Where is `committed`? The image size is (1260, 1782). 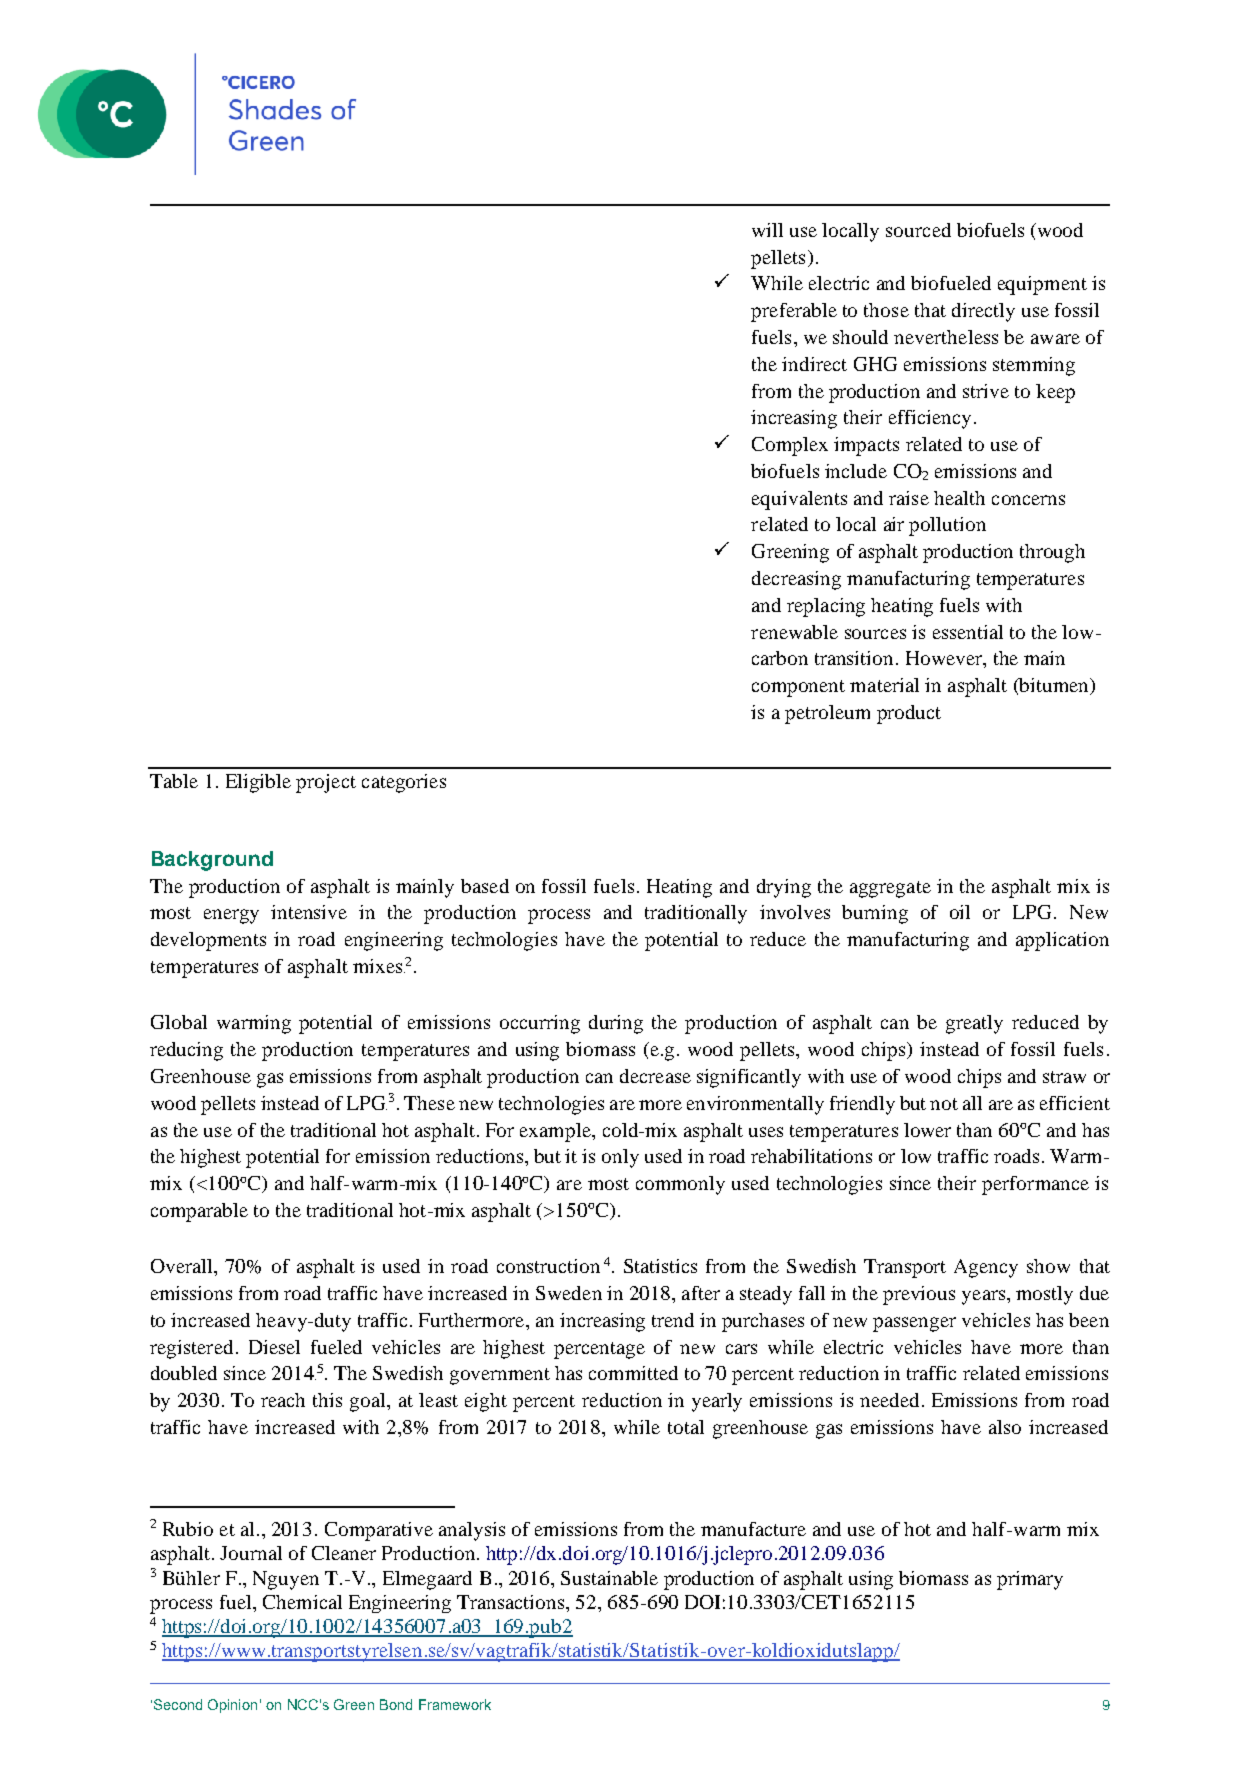
committed is located at coordinates (633, 1373).
